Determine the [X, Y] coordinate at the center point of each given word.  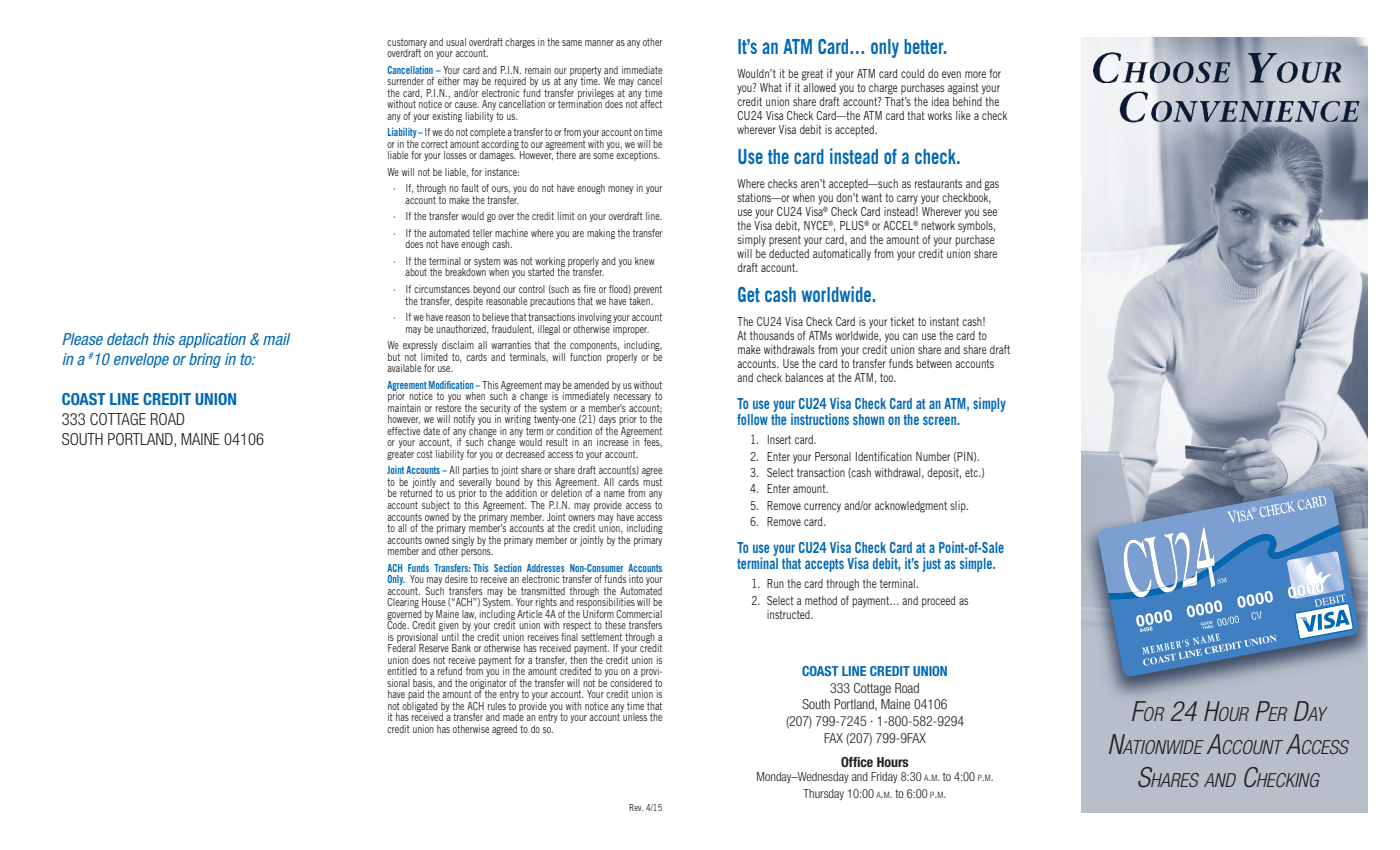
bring [205, 360]
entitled [402, 671]
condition [573, 429]
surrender [405, 81]
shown [868, 419]
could [912, 73]
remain [538, 70]
